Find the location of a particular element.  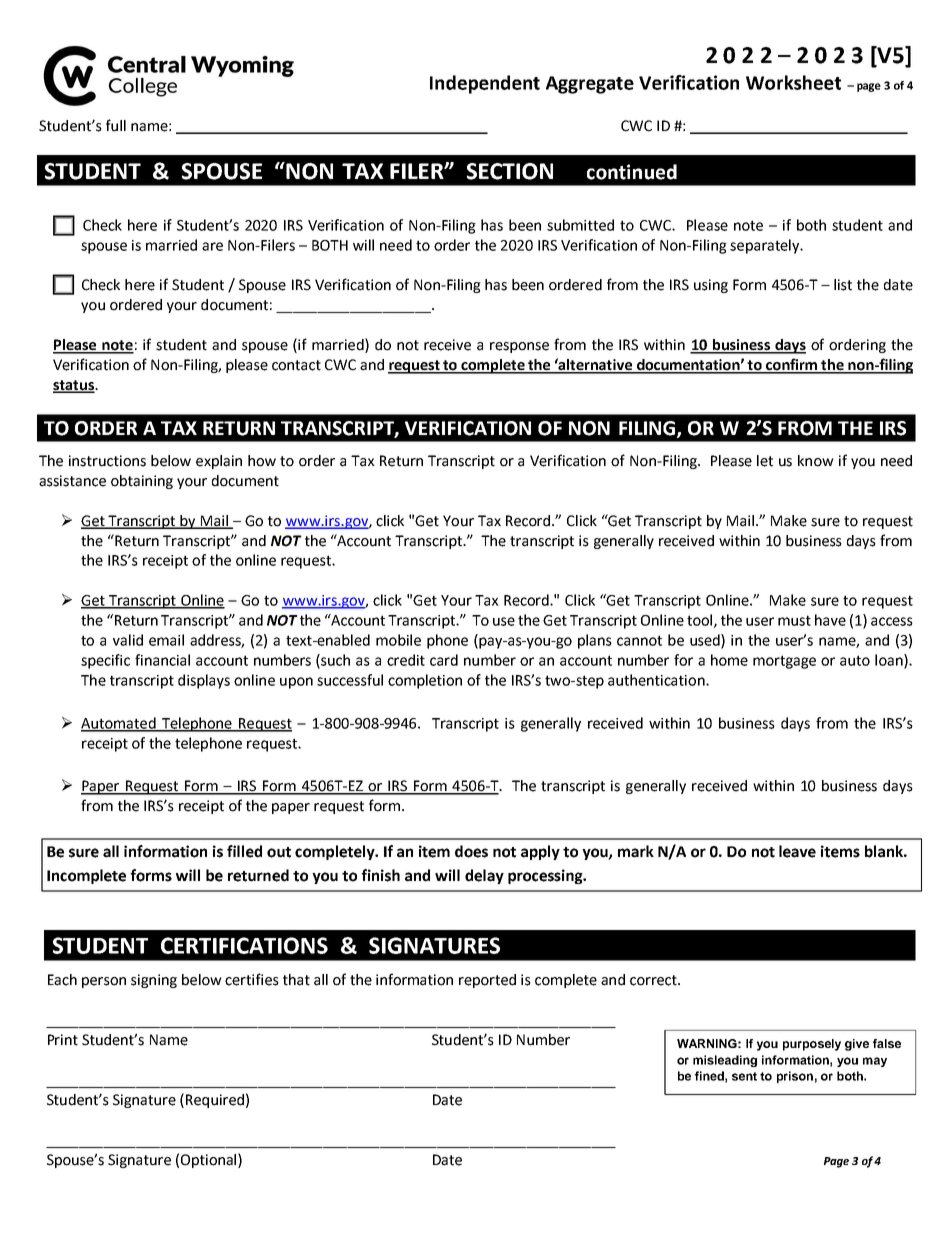

status is located at coordinates (75, 386).
